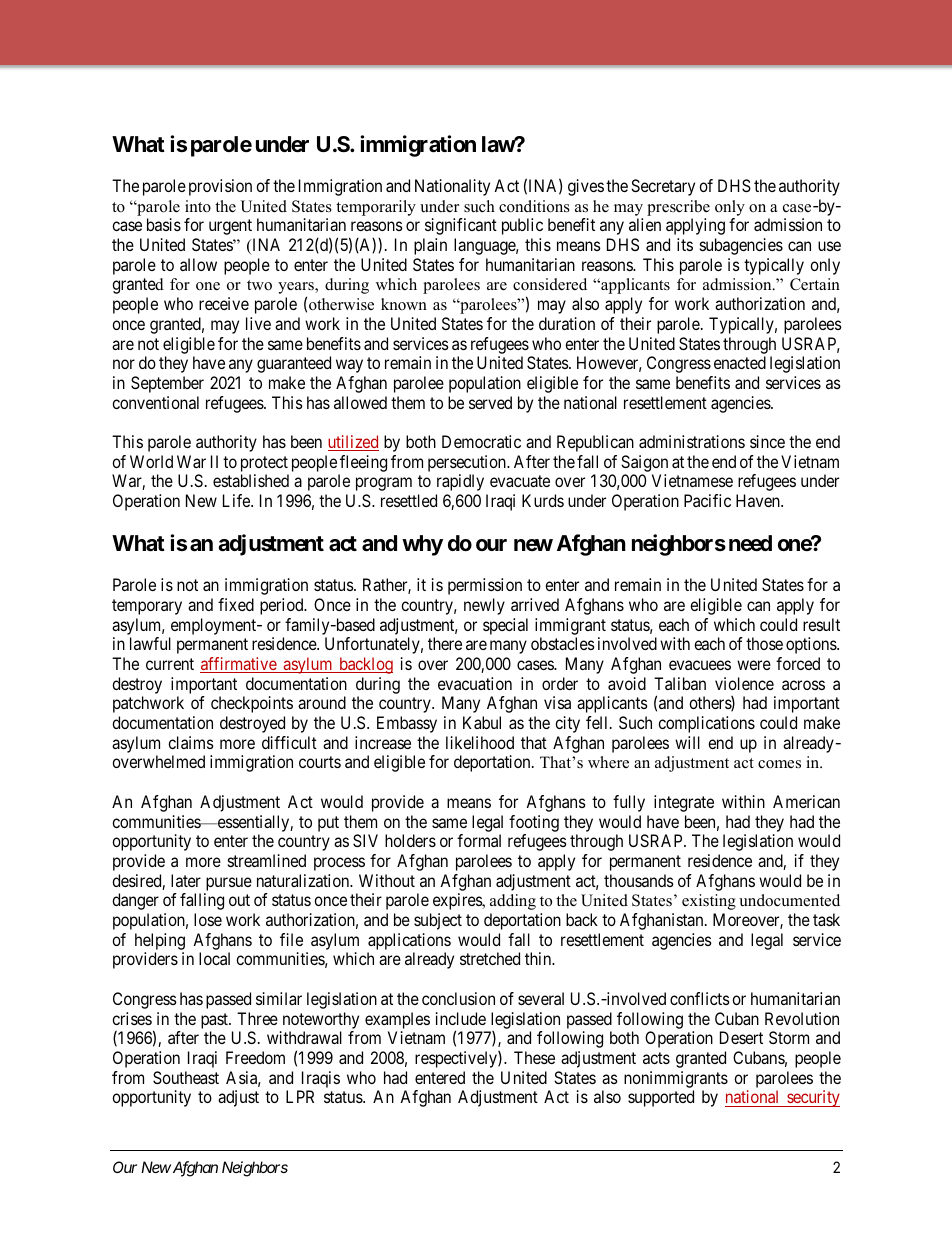 The image size is (952, 1233). Describe the element at coordinates (678, 208) in the screenshot. I see `prescribe` at that location.
